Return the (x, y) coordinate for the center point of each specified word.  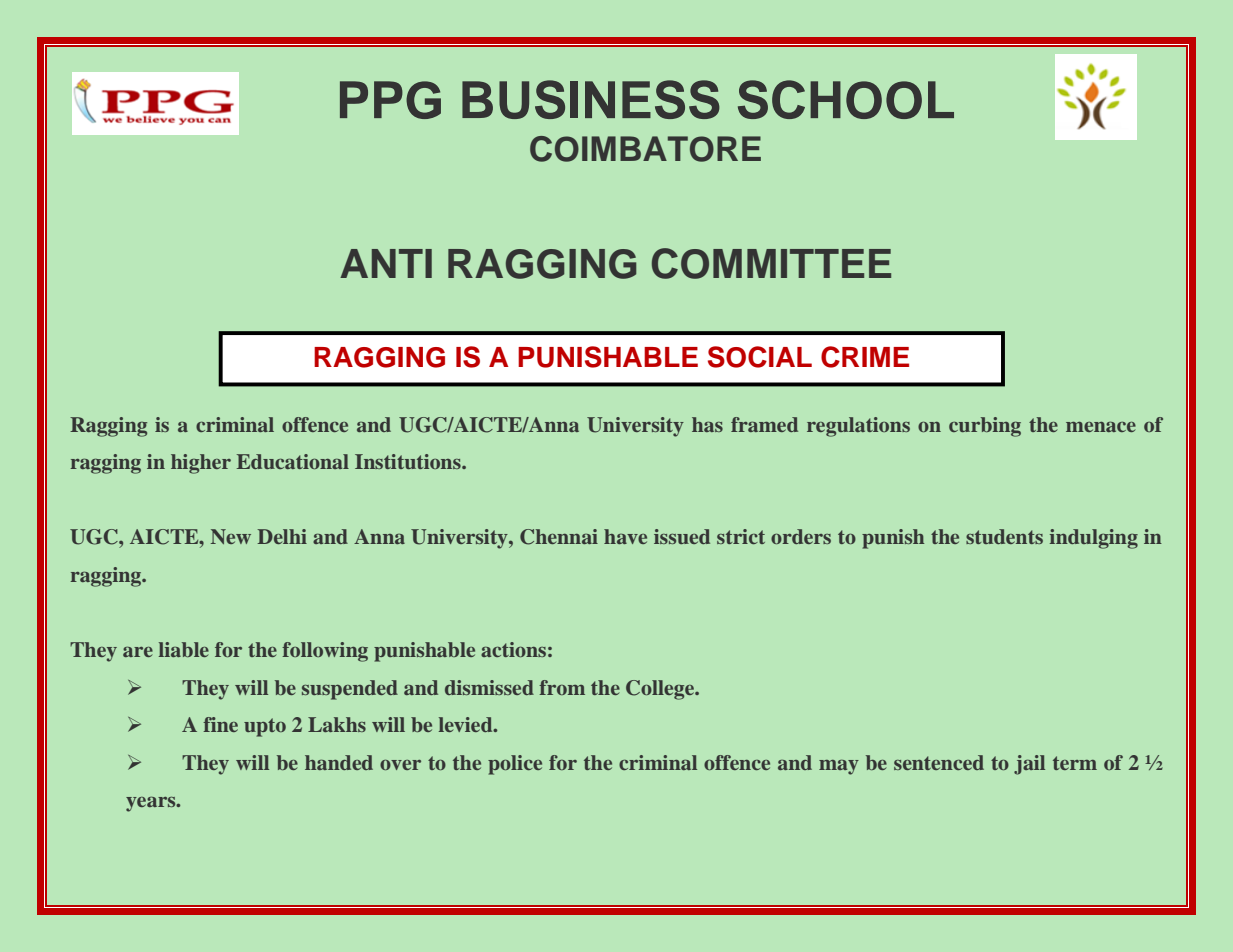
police (515, 765)
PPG (390, 100)
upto (265, 727)
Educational (293, 461)
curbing (985, 427)
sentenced (939, 762)
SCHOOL (846, 99)
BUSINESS (591, 99)
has (707, 424)
